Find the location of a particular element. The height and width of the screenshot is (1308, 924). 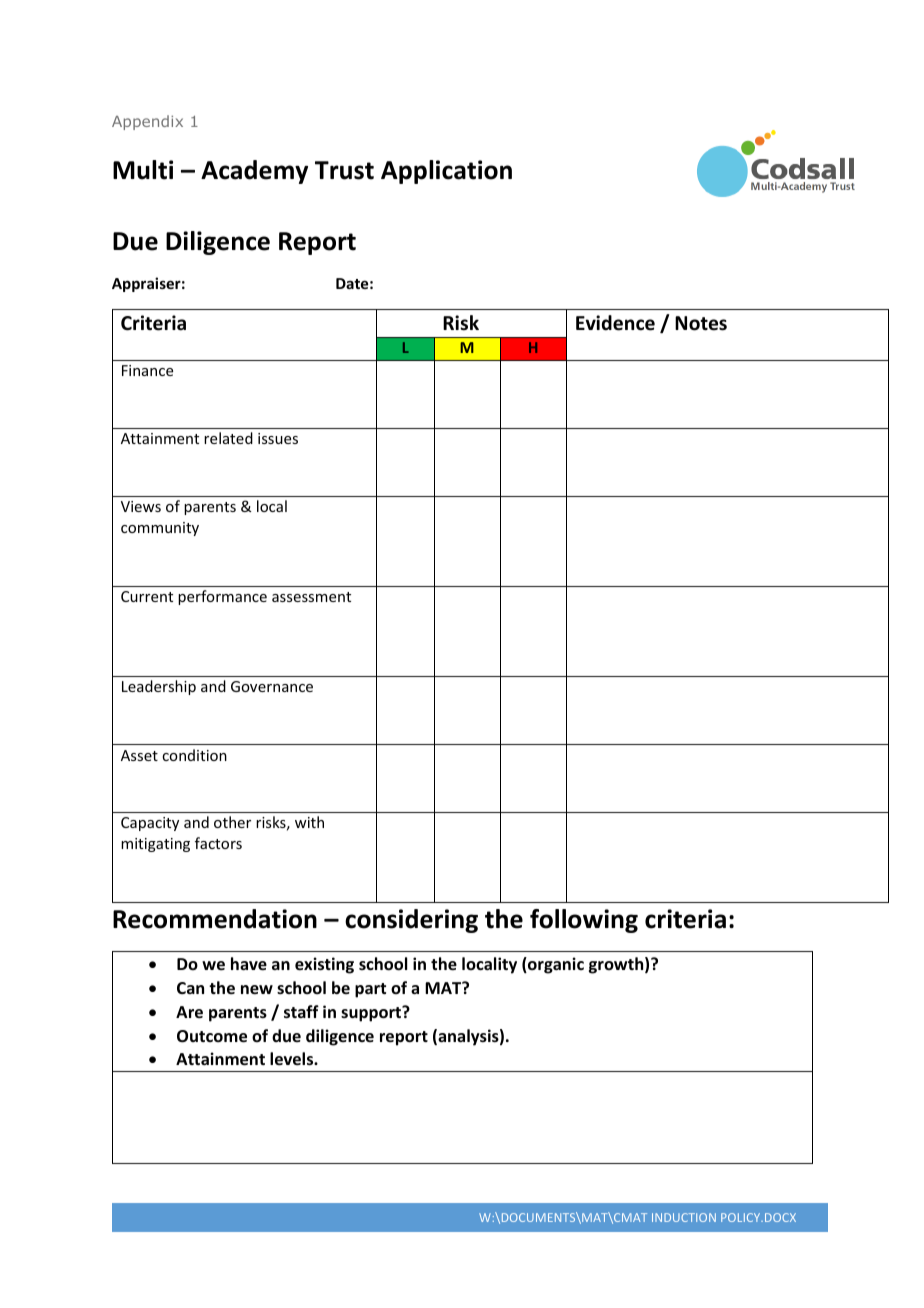

Leadership is located at coordinates (159, 687).
